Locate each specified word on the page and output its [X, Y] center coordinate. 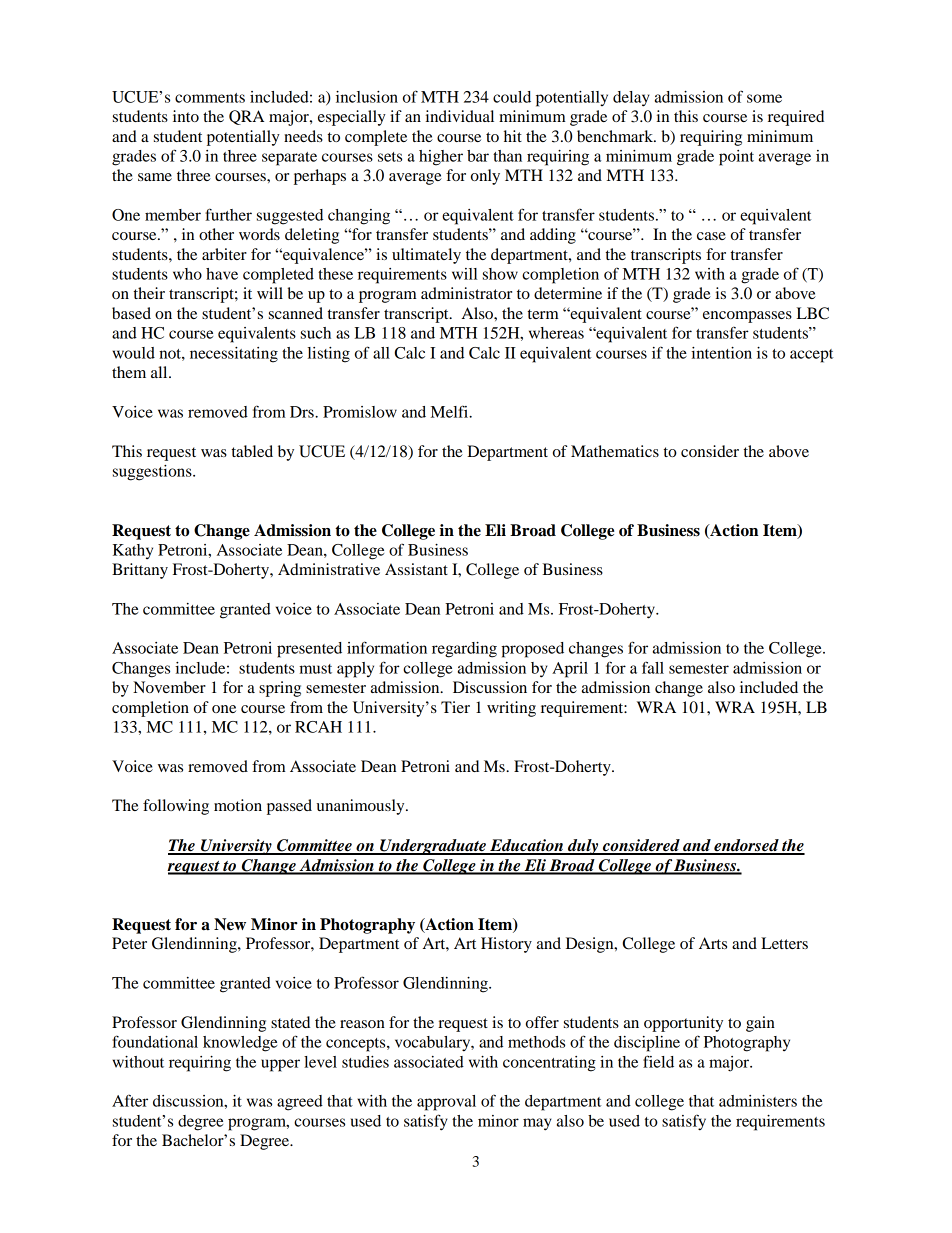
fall [653, 667]
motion [238, 805]
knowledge [240, 1044]
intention [721, 353]
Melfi [450, 411]
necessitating [234, 355]
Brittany [140, 571]
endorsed [746, 846]
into [186, 116]
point [736, 158]
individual [460, 116]
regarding [464, 650]
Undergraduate [433, 847]
